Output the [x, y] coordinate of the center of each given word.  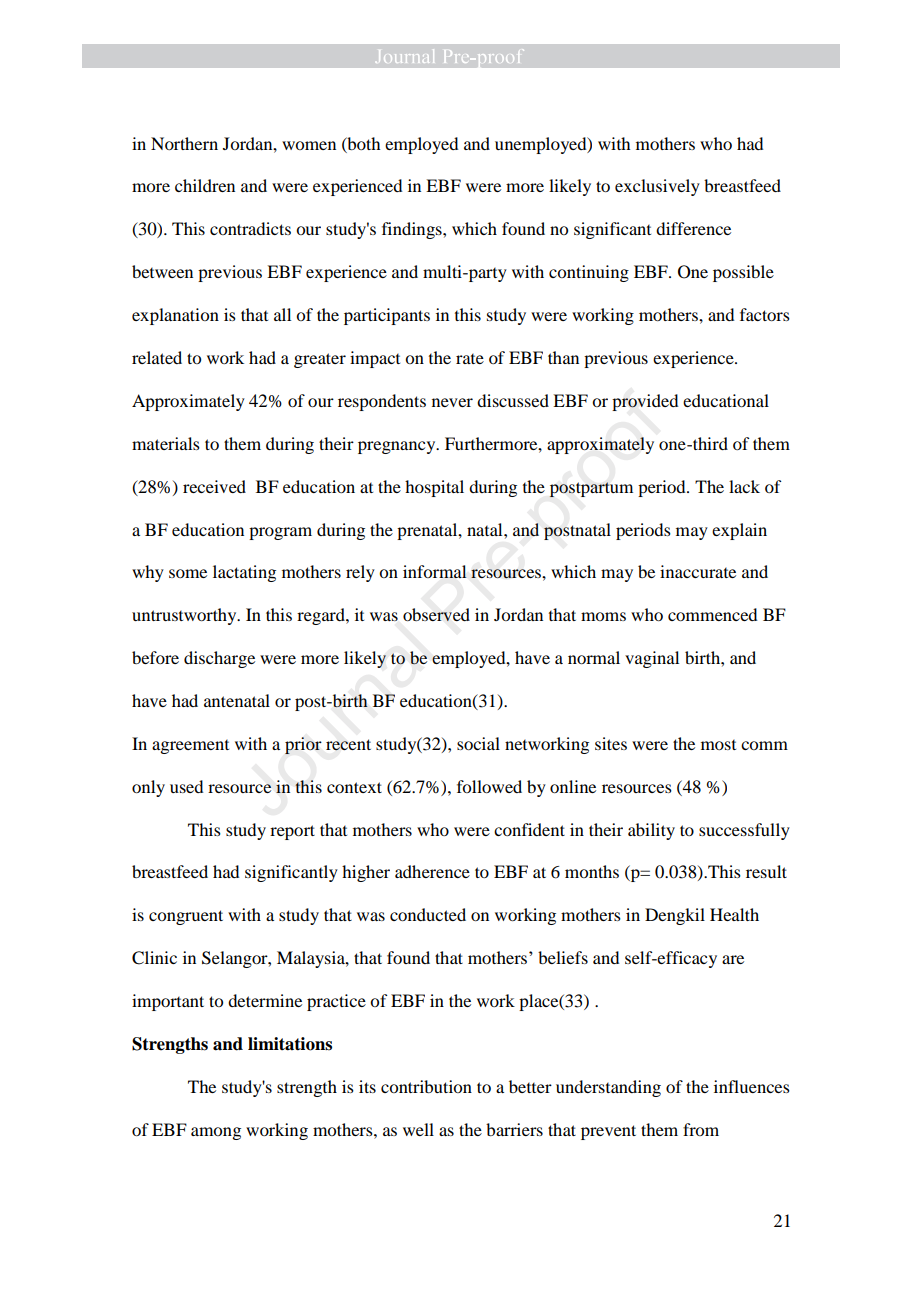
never [452, 402]
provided [645, 402]
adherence [432, 871]
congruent [186, 917]
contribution [426, 1086]
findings [413, 230]
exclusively [657, 187]
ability [651, 831]
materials [166, 443]
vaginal [652, 659]
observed [436, 614]
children [205, 185]
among [216, 1133]
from [701, 1129]
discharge [219, 659]
